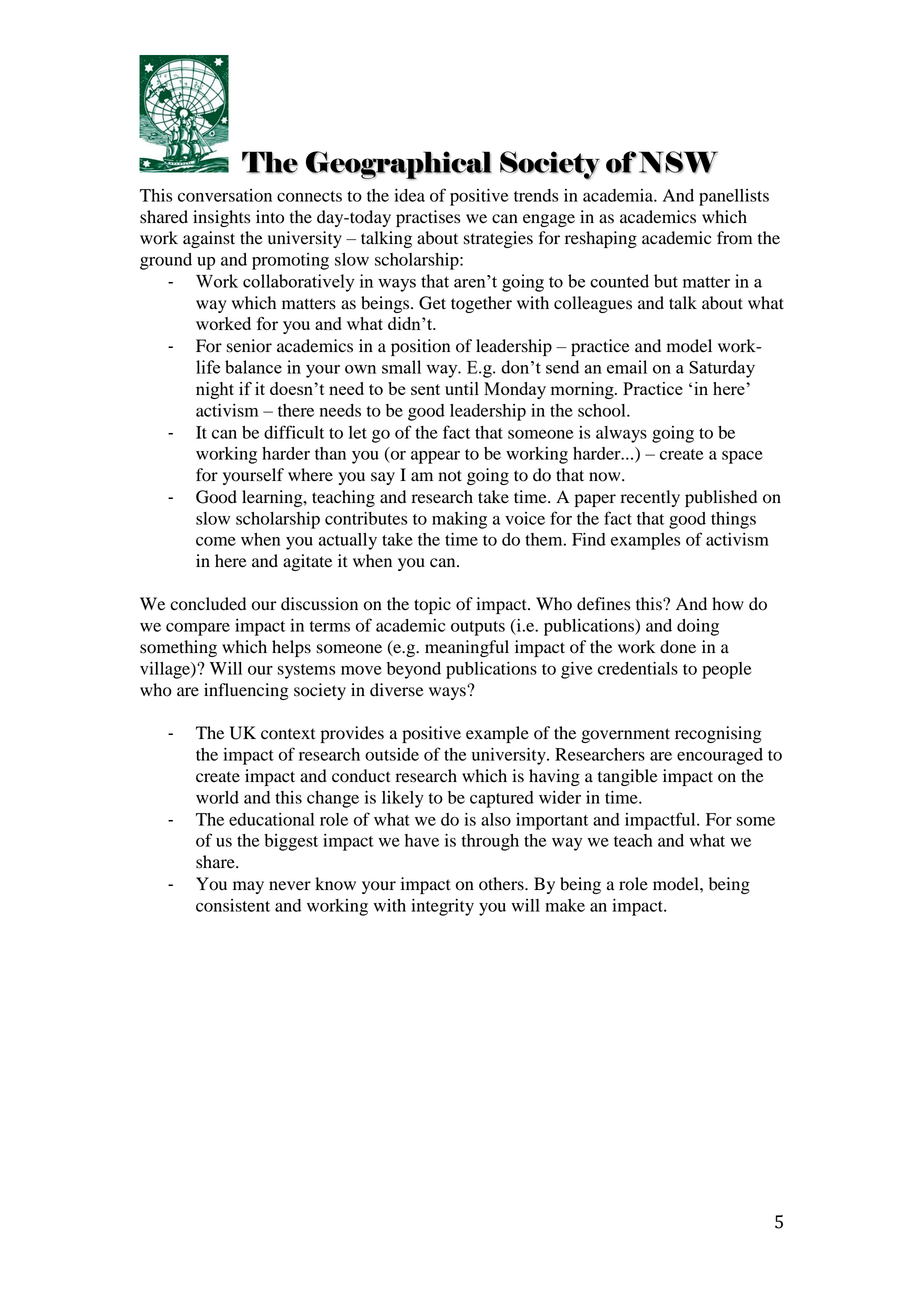  Describe the element at coordinates (249, 346) in the screenshot. I see `senior` at that location.
